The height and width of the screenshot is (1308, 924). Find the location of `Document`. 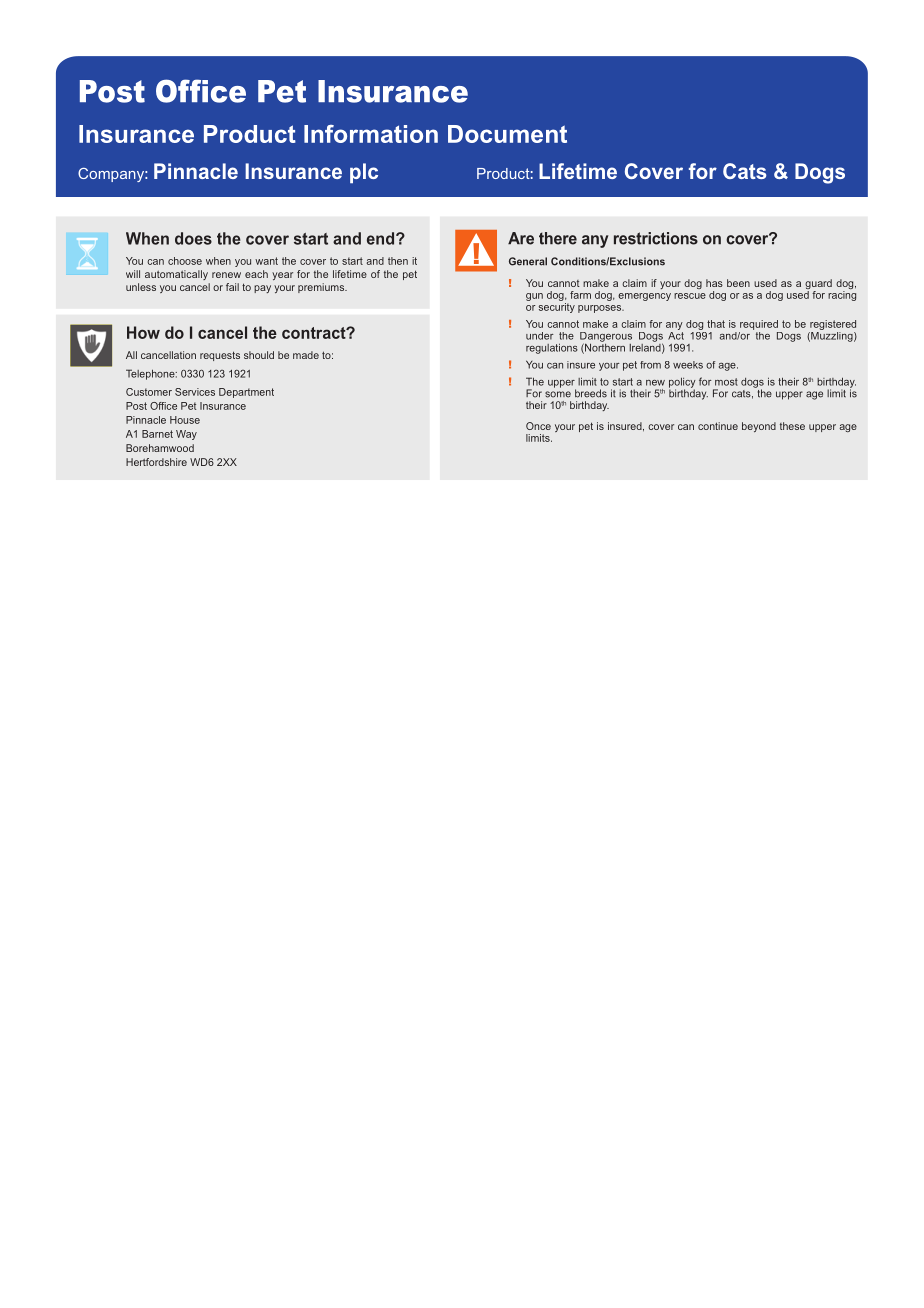

Document is located at coordinates (507, 134).
